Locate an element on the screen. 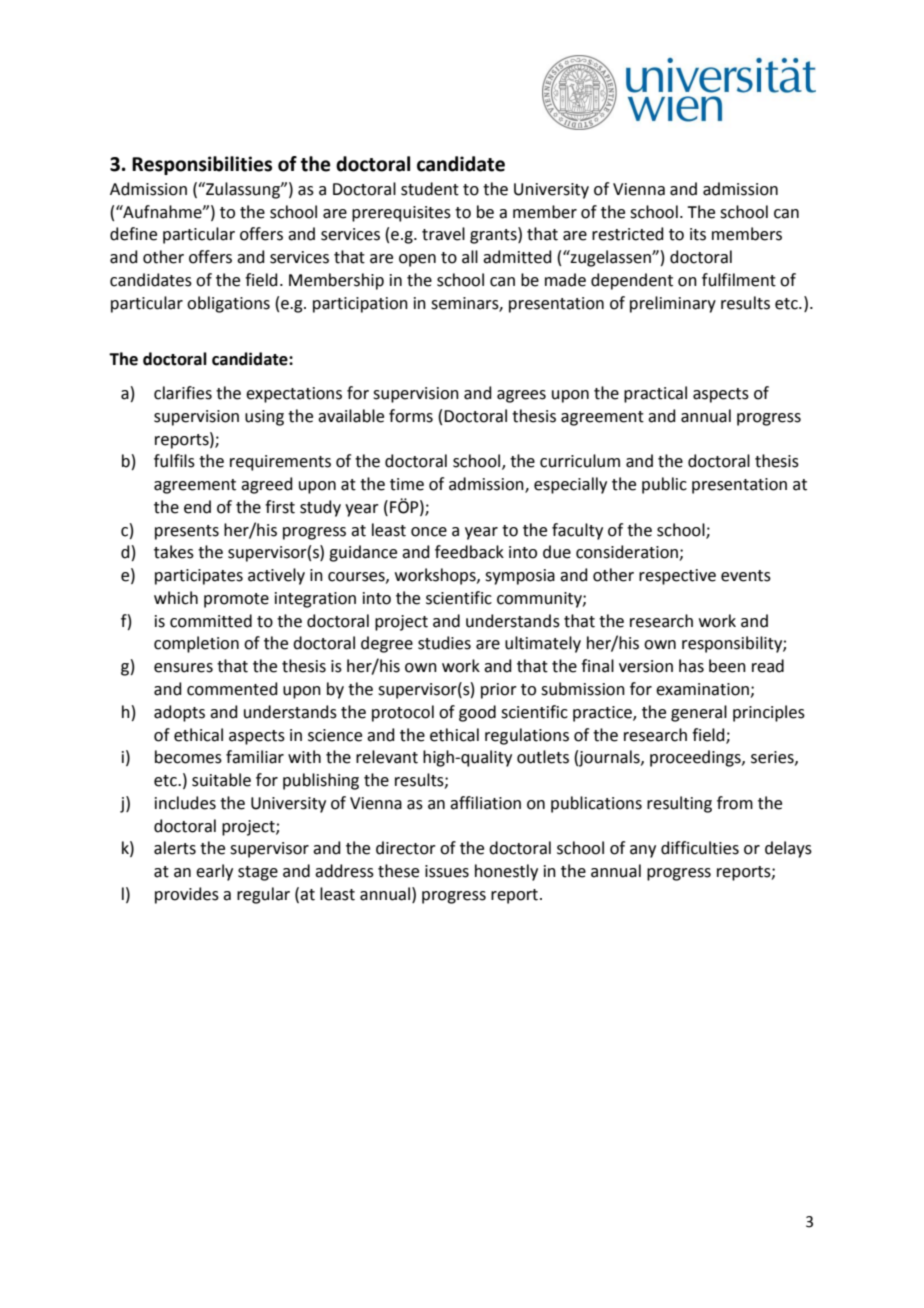 This screenshot has width=924, height=1308. commented is located at coordinates (232, 689).
